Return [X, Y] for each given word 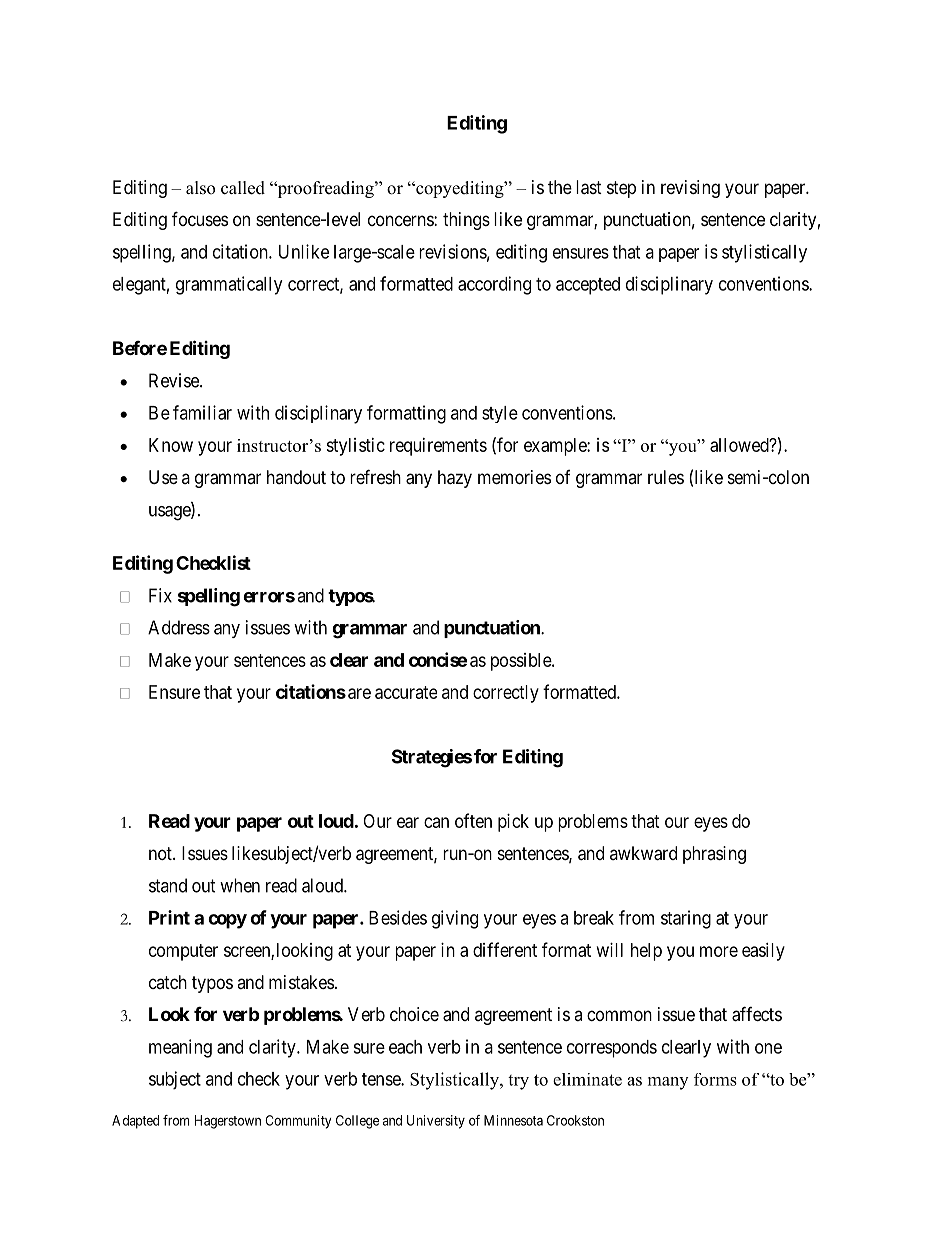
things [466, 221]
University [436, 1122]
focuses [200, 218]
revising [690, 189]
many [668, 1083]
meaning [180, 1048]
